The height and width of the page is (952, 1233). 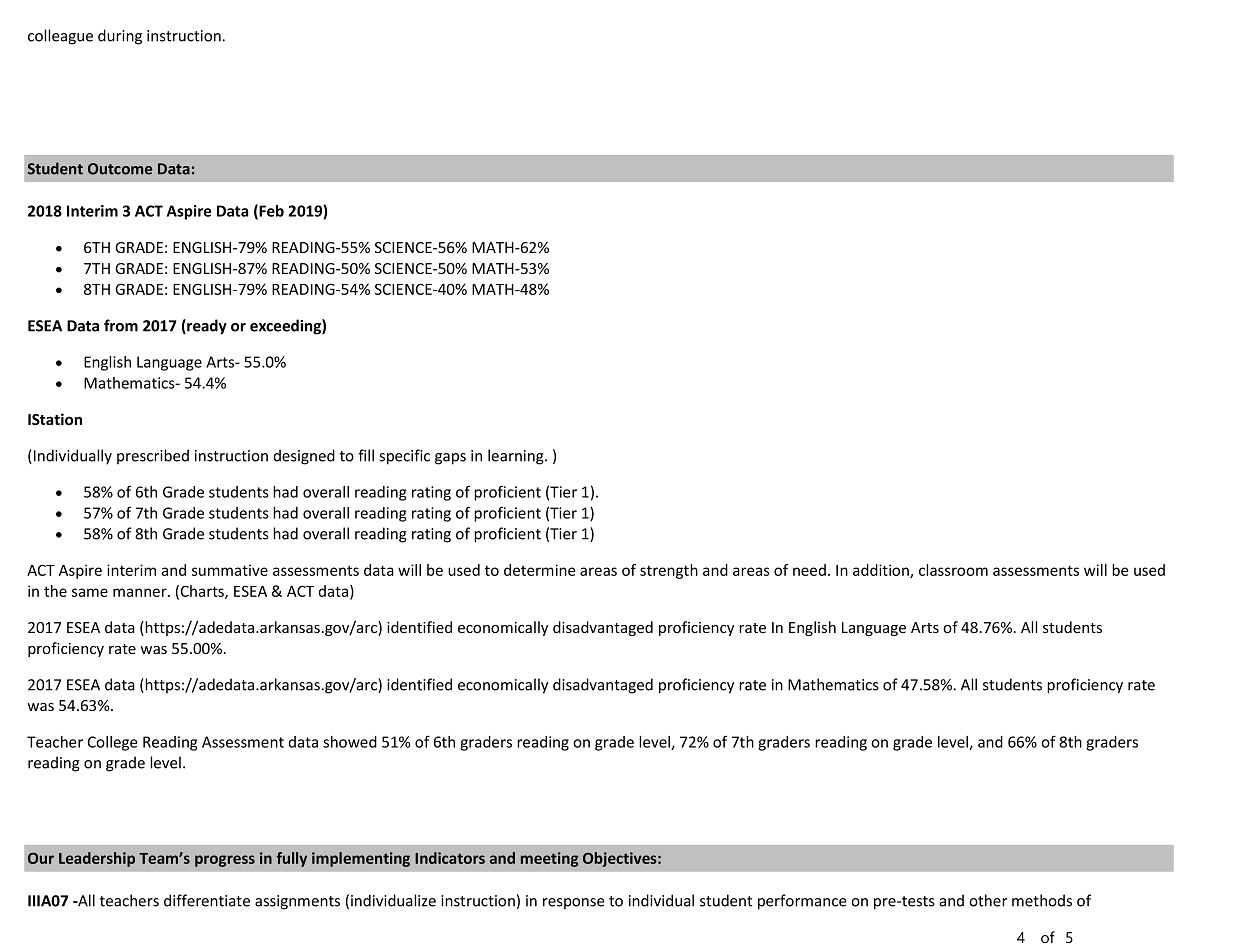 What do you see at coordinates (953, 570) in the page?
I see `classroom` at bounding box center [953, 570].
